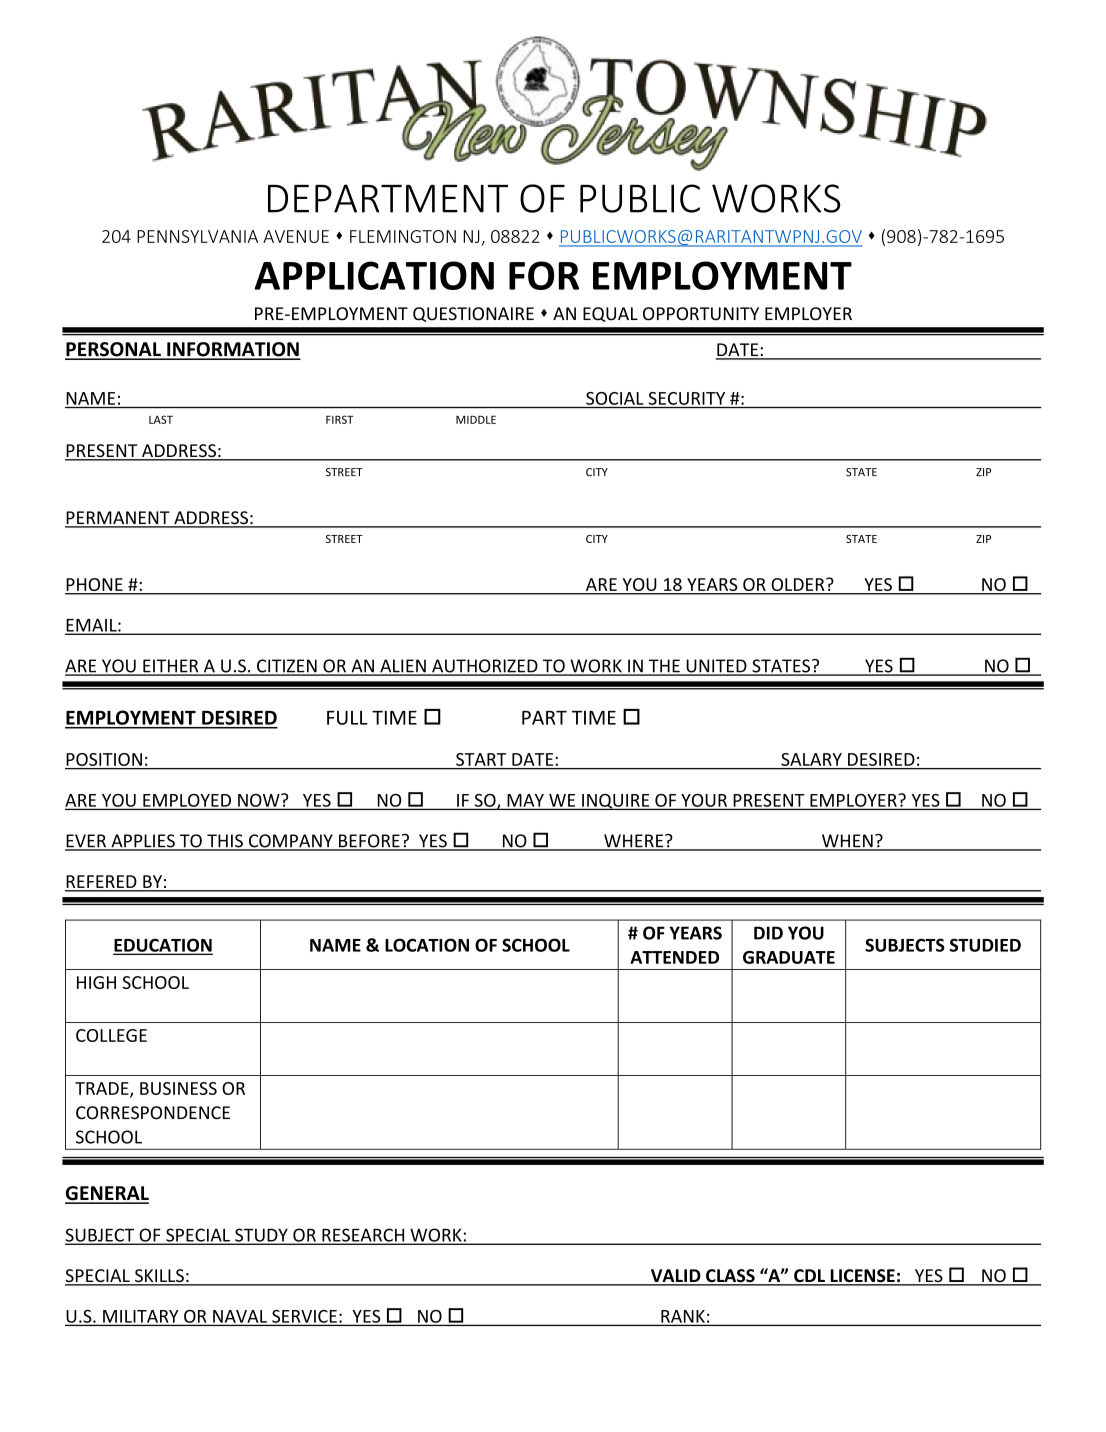  What do you see at coordinates (197, 236) in the document?
I see `PENNSYLVANIA` at bounding box center [197, 236].
